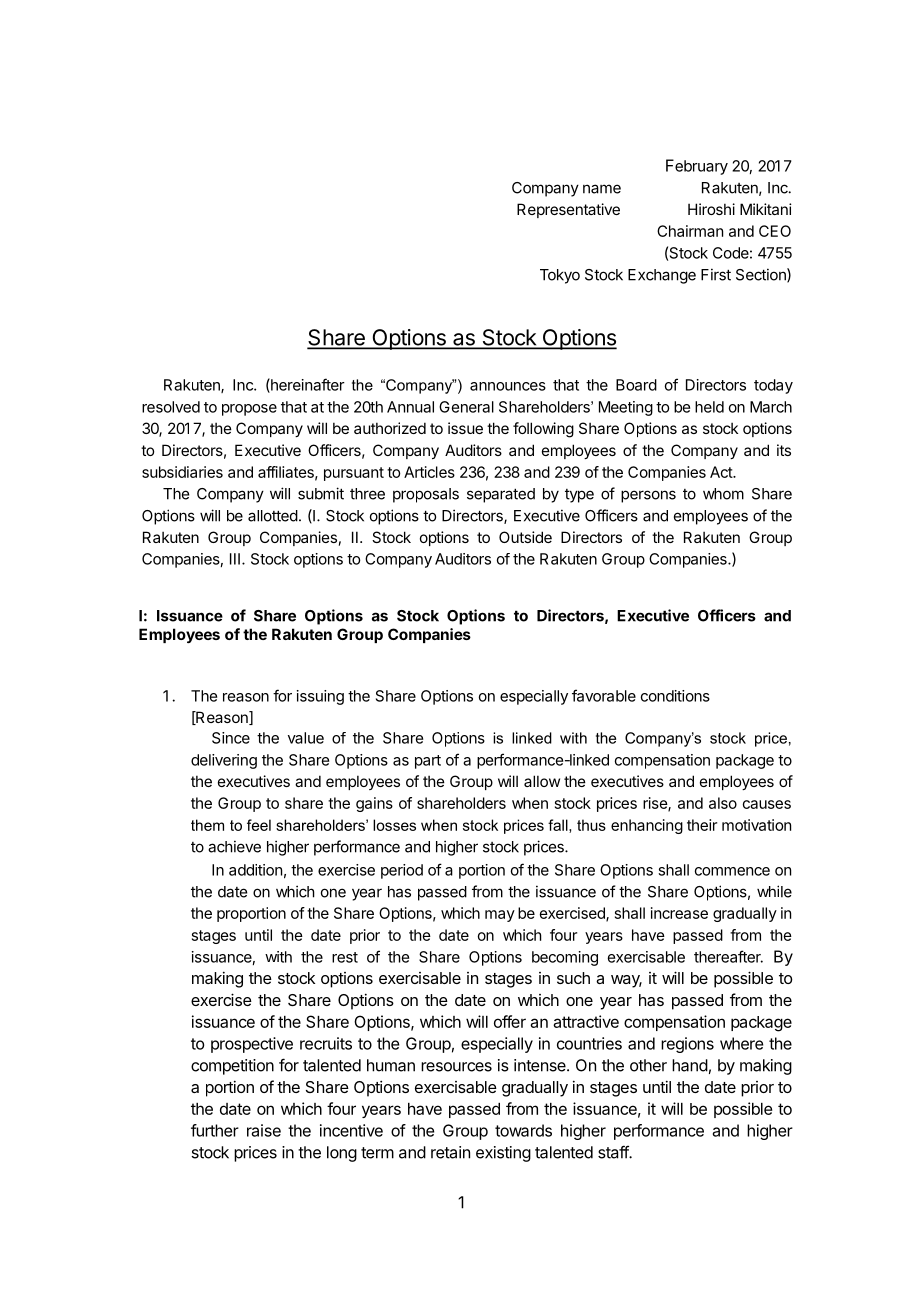 The image size is (924, 1308). I want to click on retain, so click(450, 1152).
